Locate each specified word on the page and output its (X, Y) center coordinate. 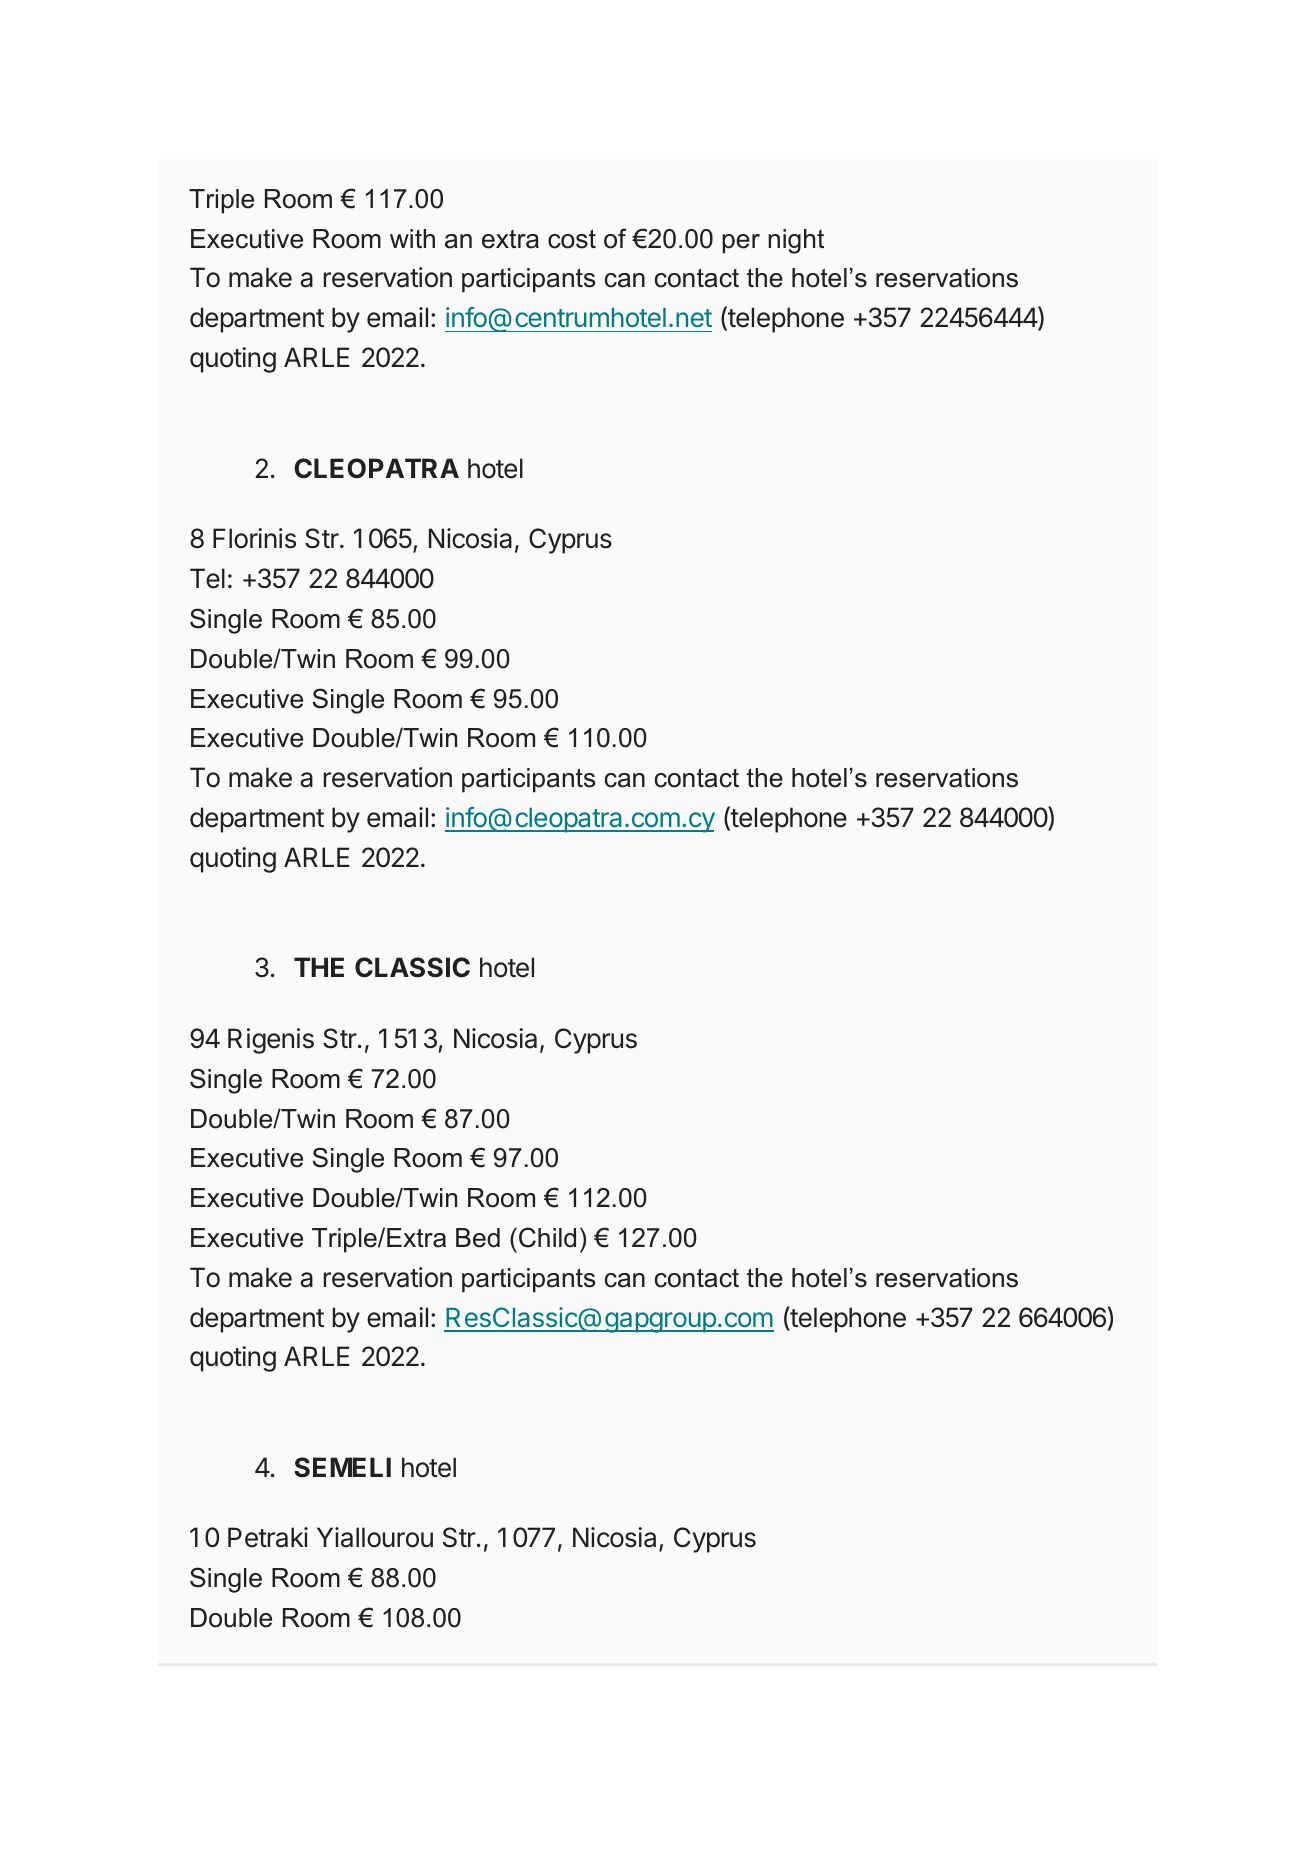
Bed (478, 1238)
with (412, 238)
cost (572, 239)
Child (547, 1237)
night (796, 241)
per (741, 244)
